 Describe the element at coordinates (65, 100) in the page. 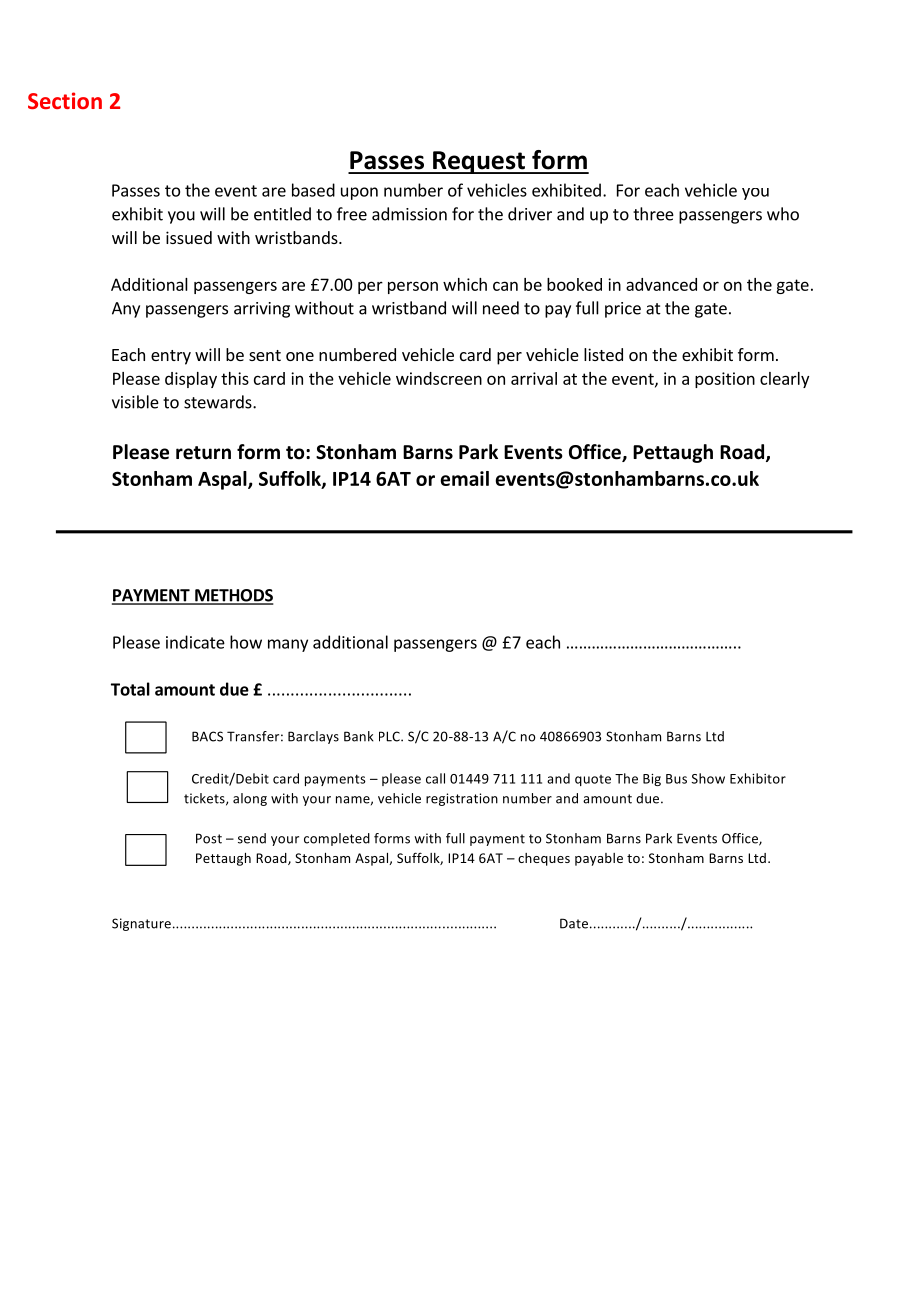

I see `Section` at that location.
